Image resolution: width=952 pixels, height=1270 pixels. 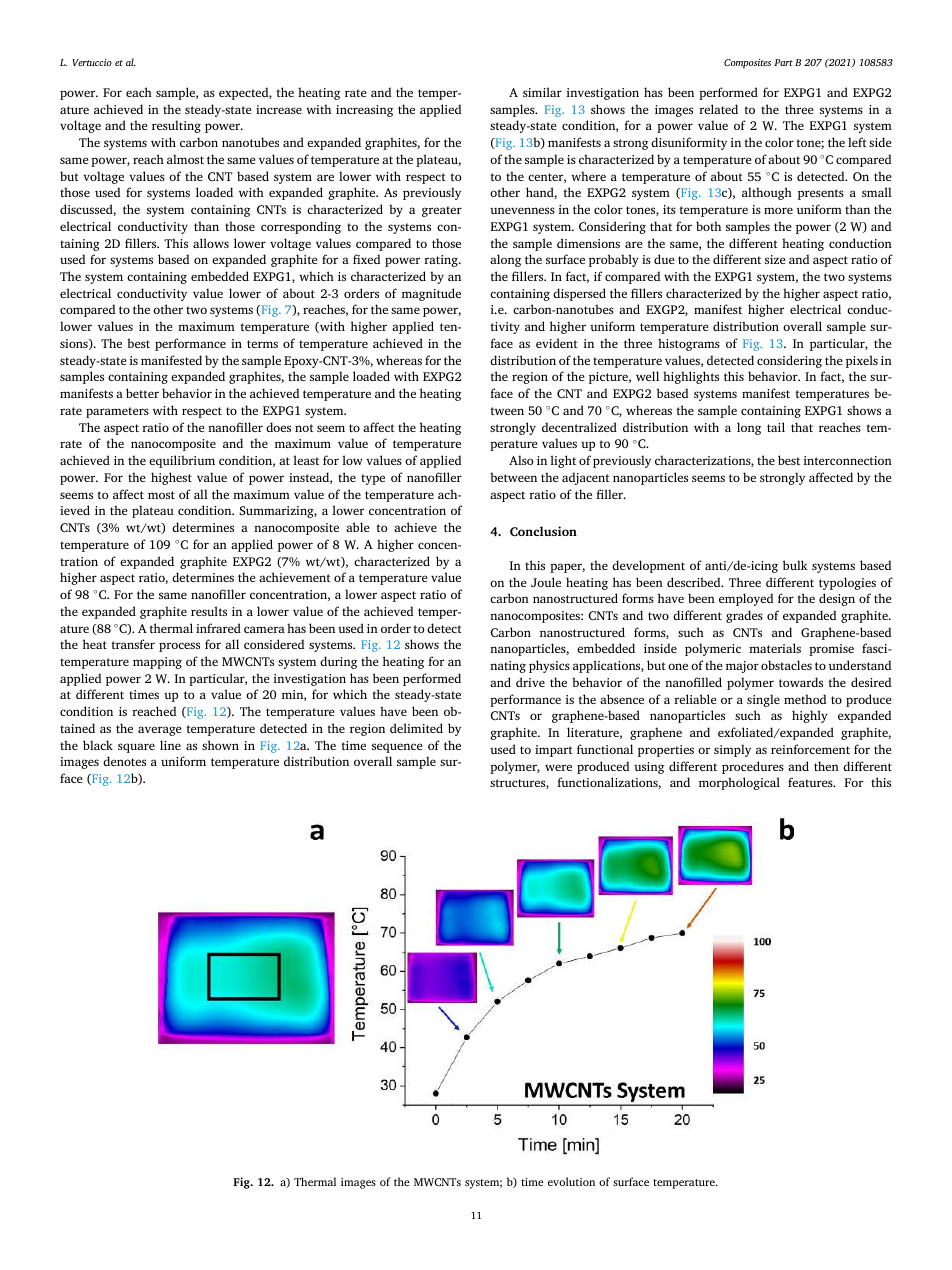 What do you see at coordinates (571, 1181) in the document?
I see `evolution` at bounding box center [571, 1181].
